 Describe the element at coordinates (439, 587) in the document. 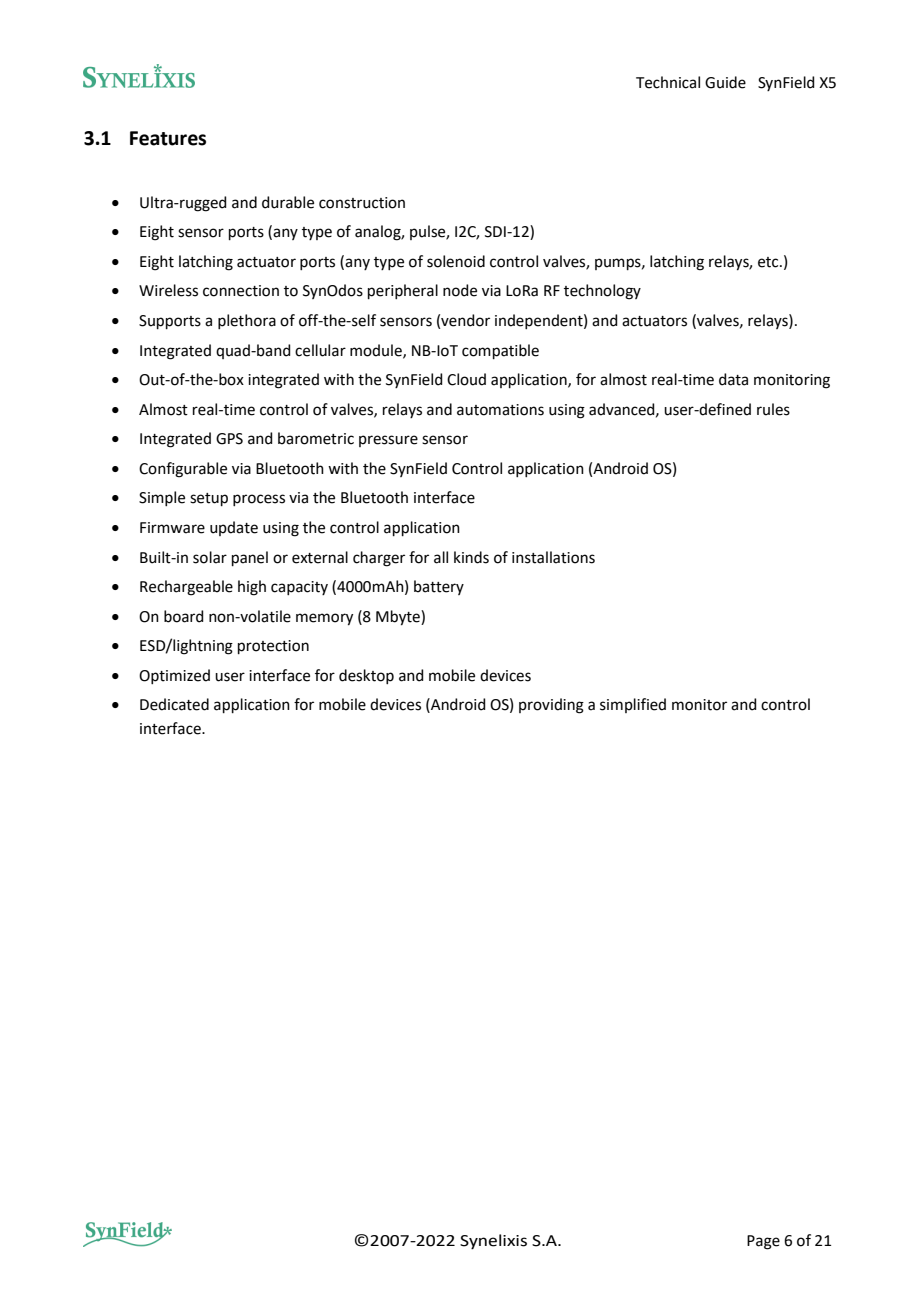

I see `battery` at that location.
